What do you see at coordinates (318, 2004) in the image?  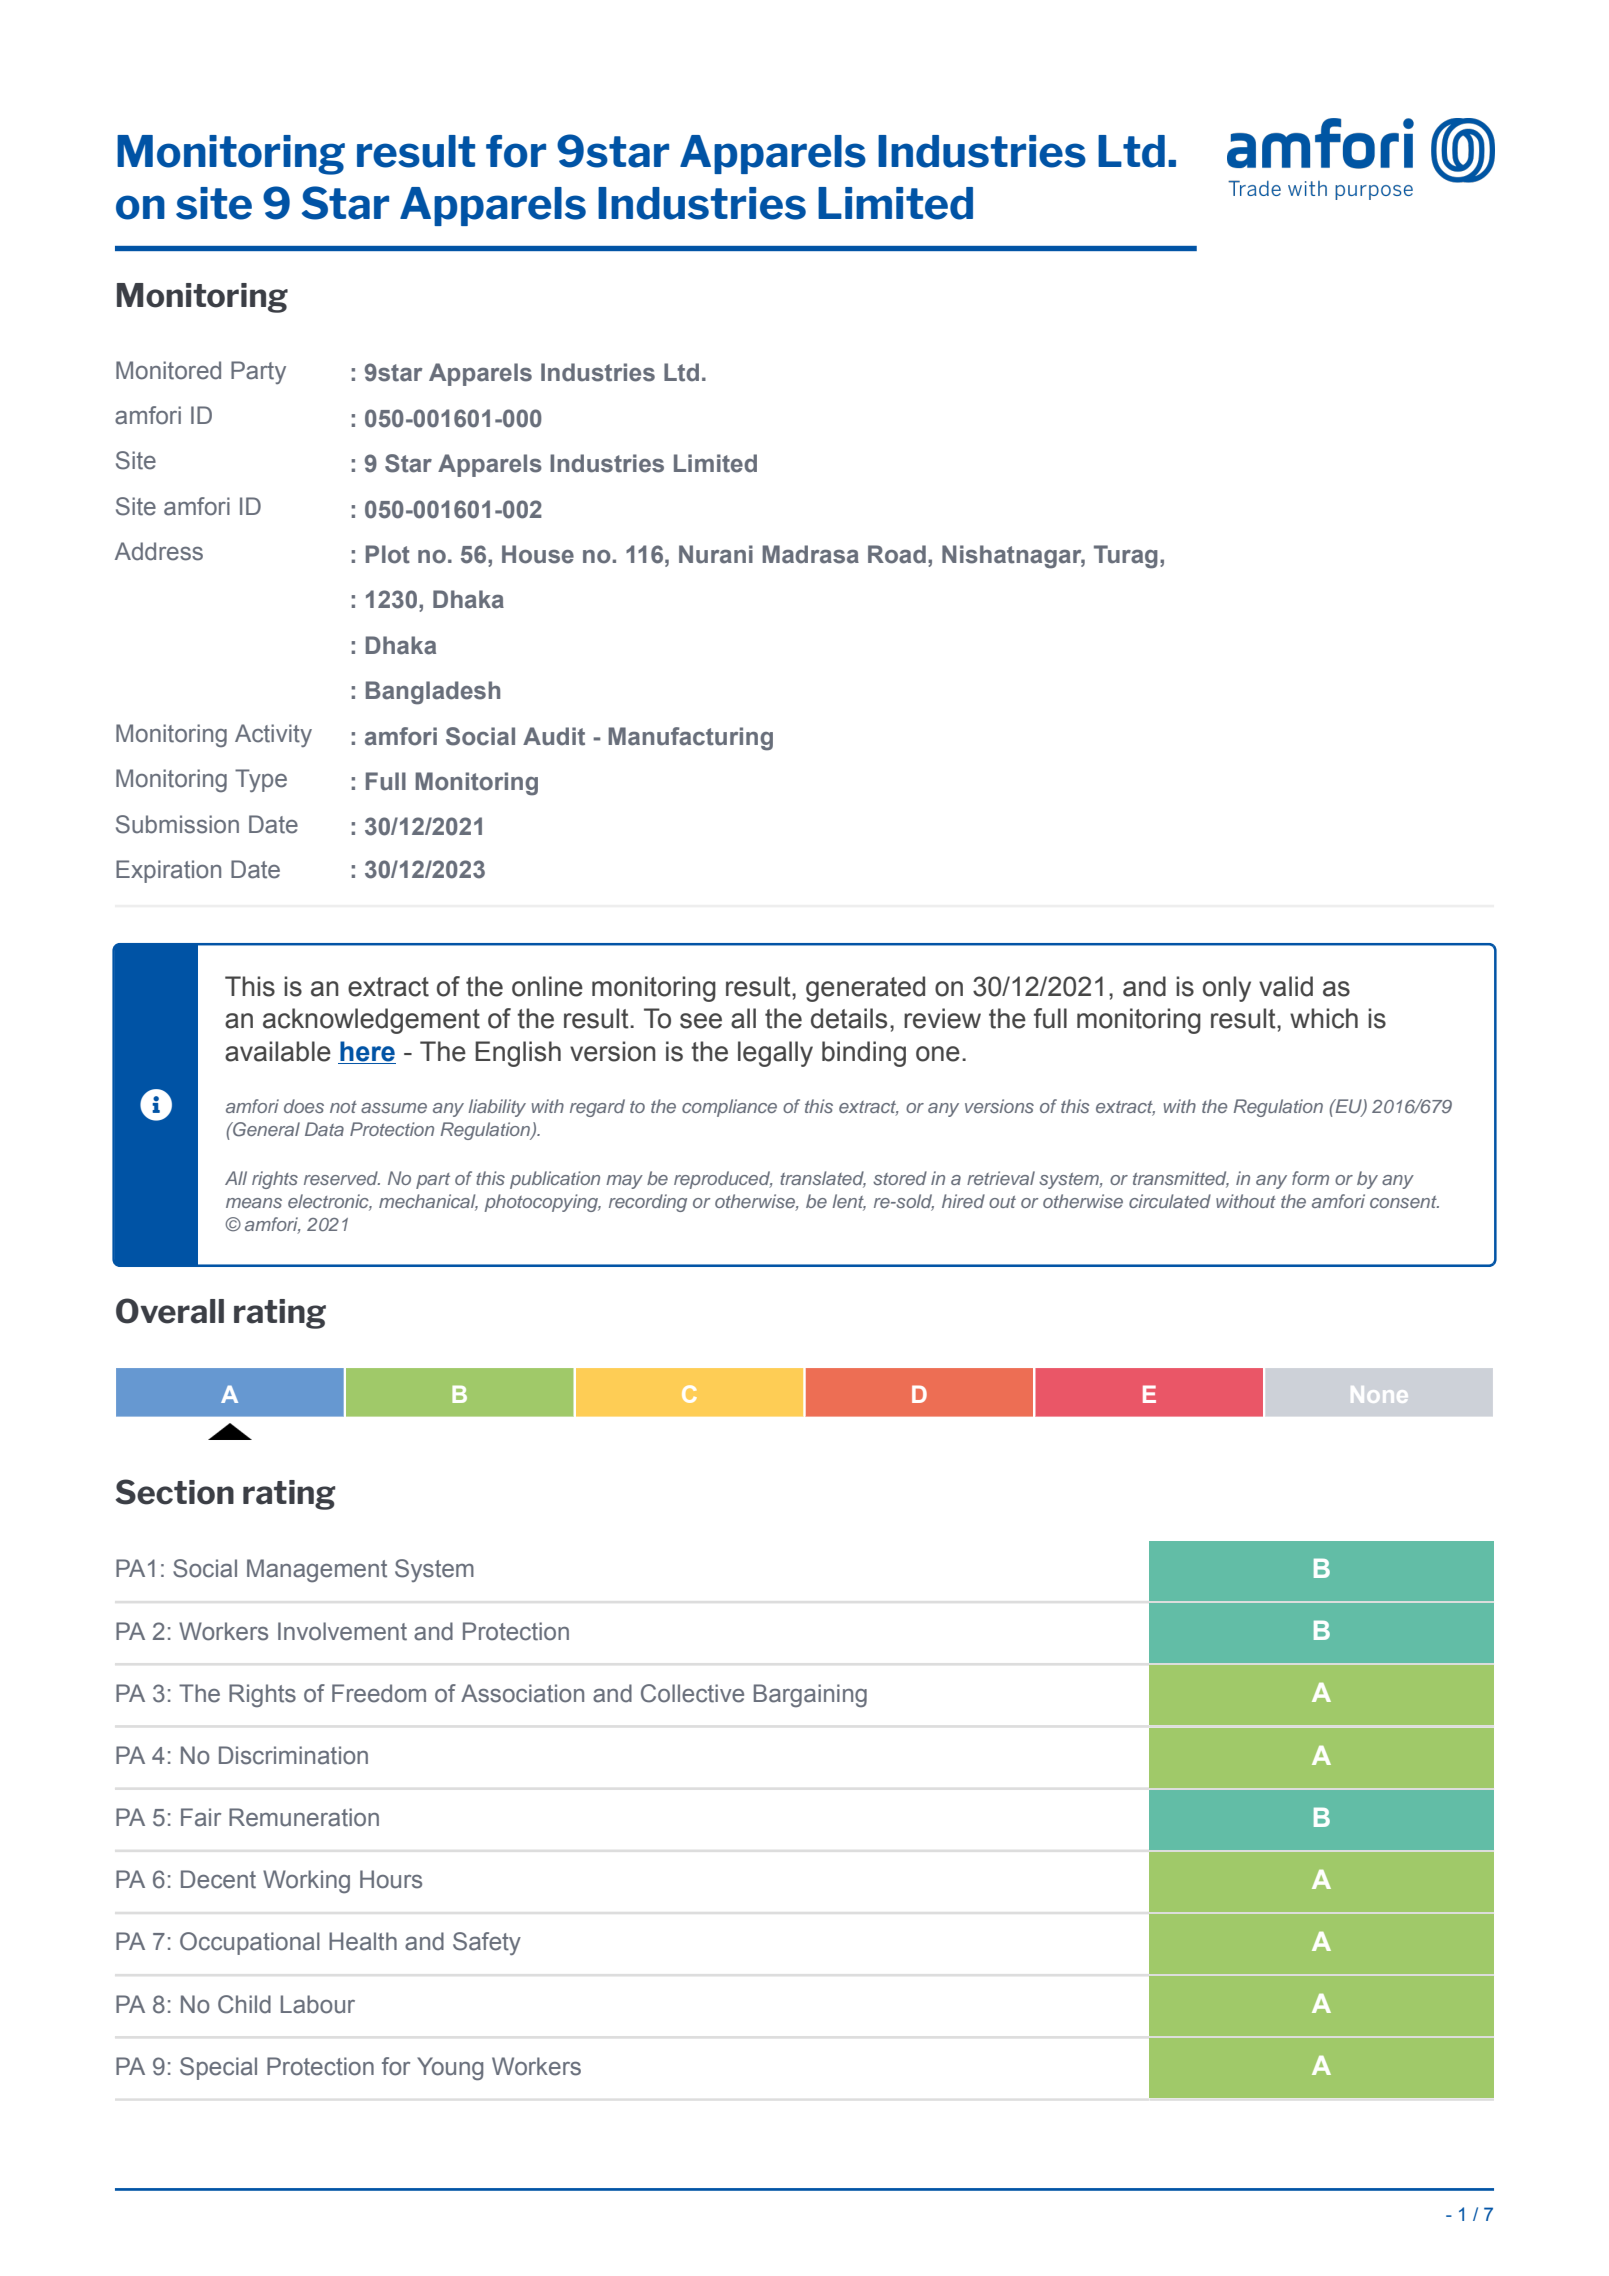 I see `Labour` at bounding box center [318, 2004].
